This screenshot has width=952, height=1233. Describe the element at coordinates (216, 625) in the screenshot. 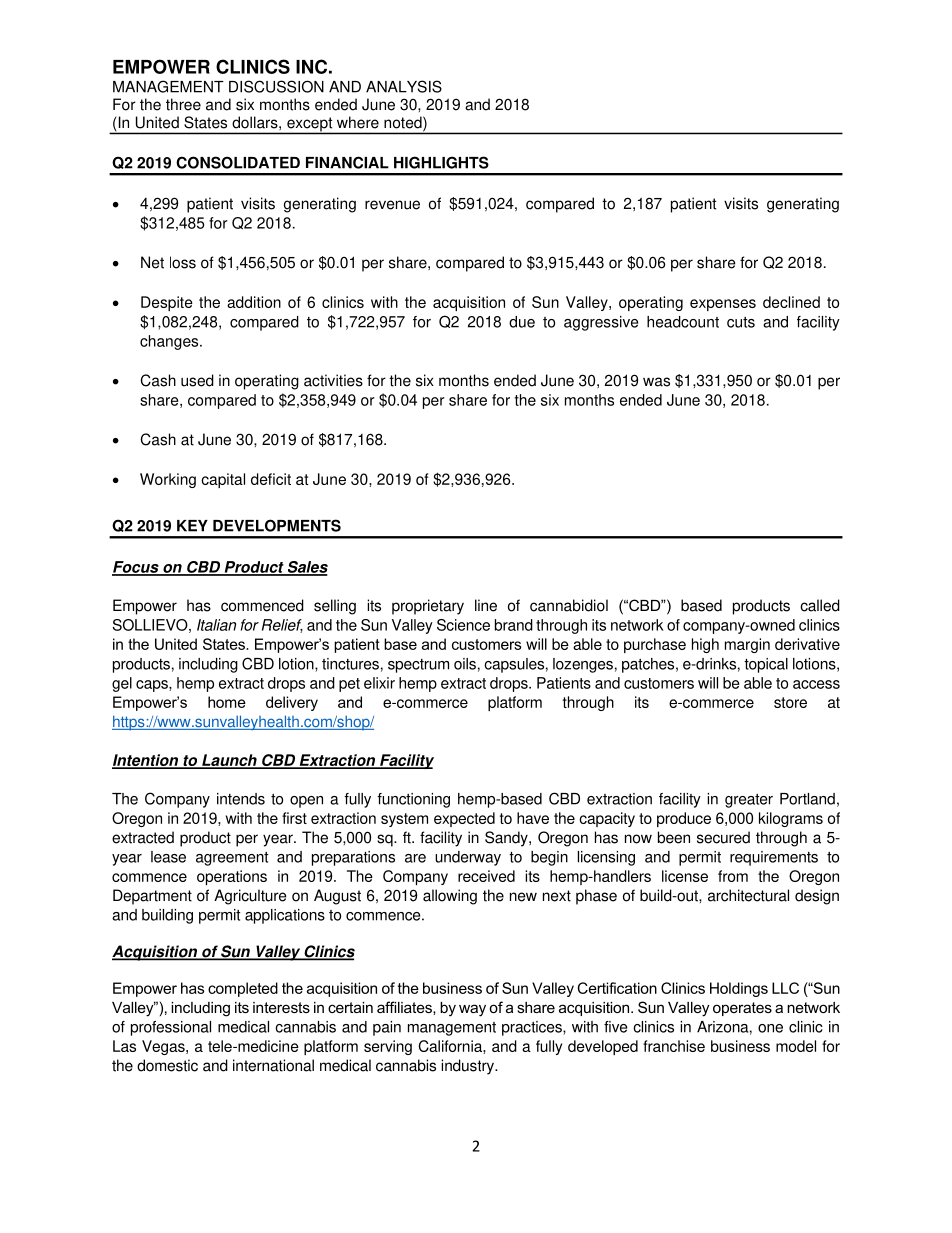

I see `Italian` at that location.
